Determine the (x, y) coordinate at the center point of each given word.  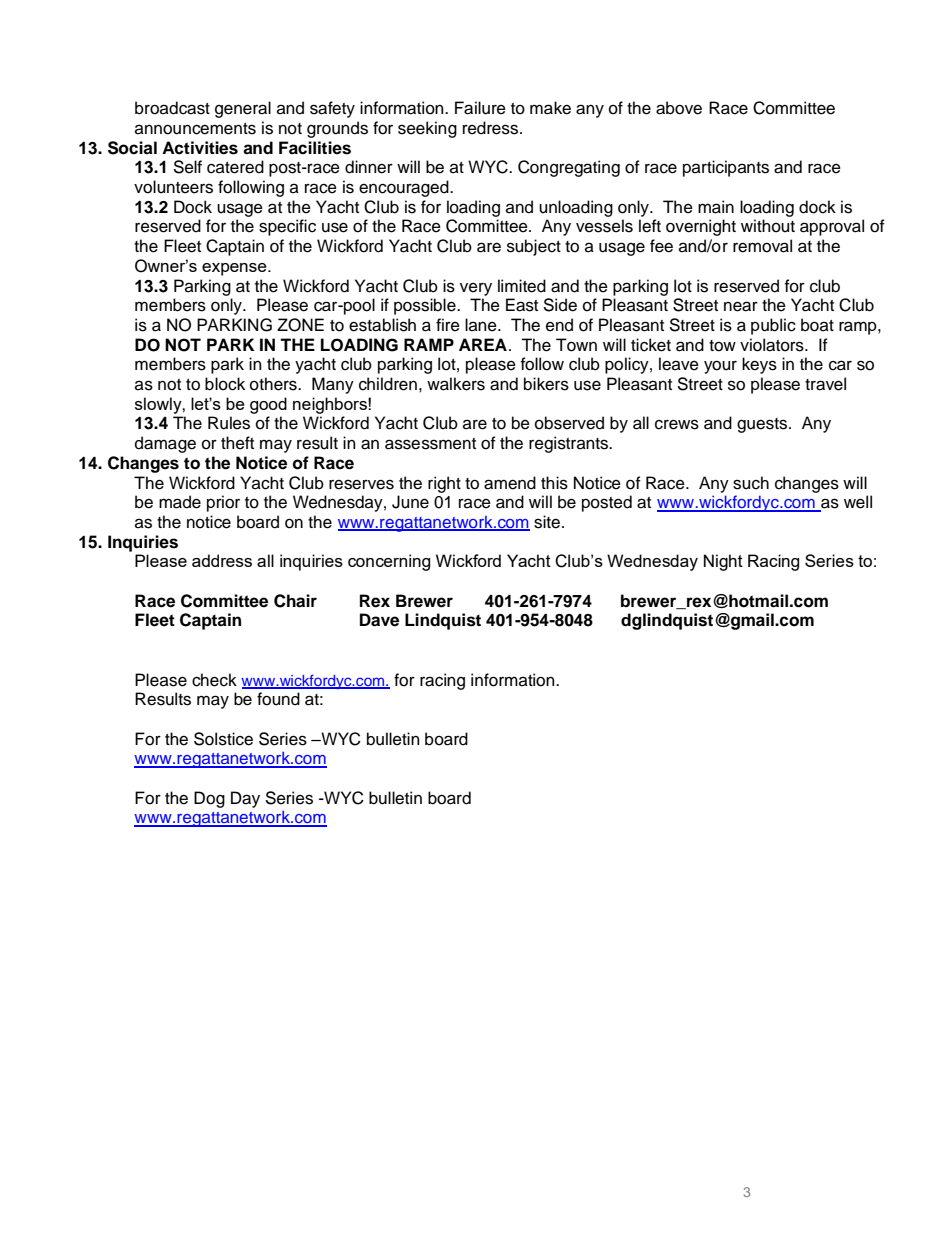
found (278, 699)
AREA (483, 344)
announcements (195, 129)
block (225, 384)
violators (773, 345)
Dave (379, 620)
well (858, 502)
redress (492, 128)
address (222, 560)
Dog (209, 799)
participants (726, 168)
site (548, 522)
